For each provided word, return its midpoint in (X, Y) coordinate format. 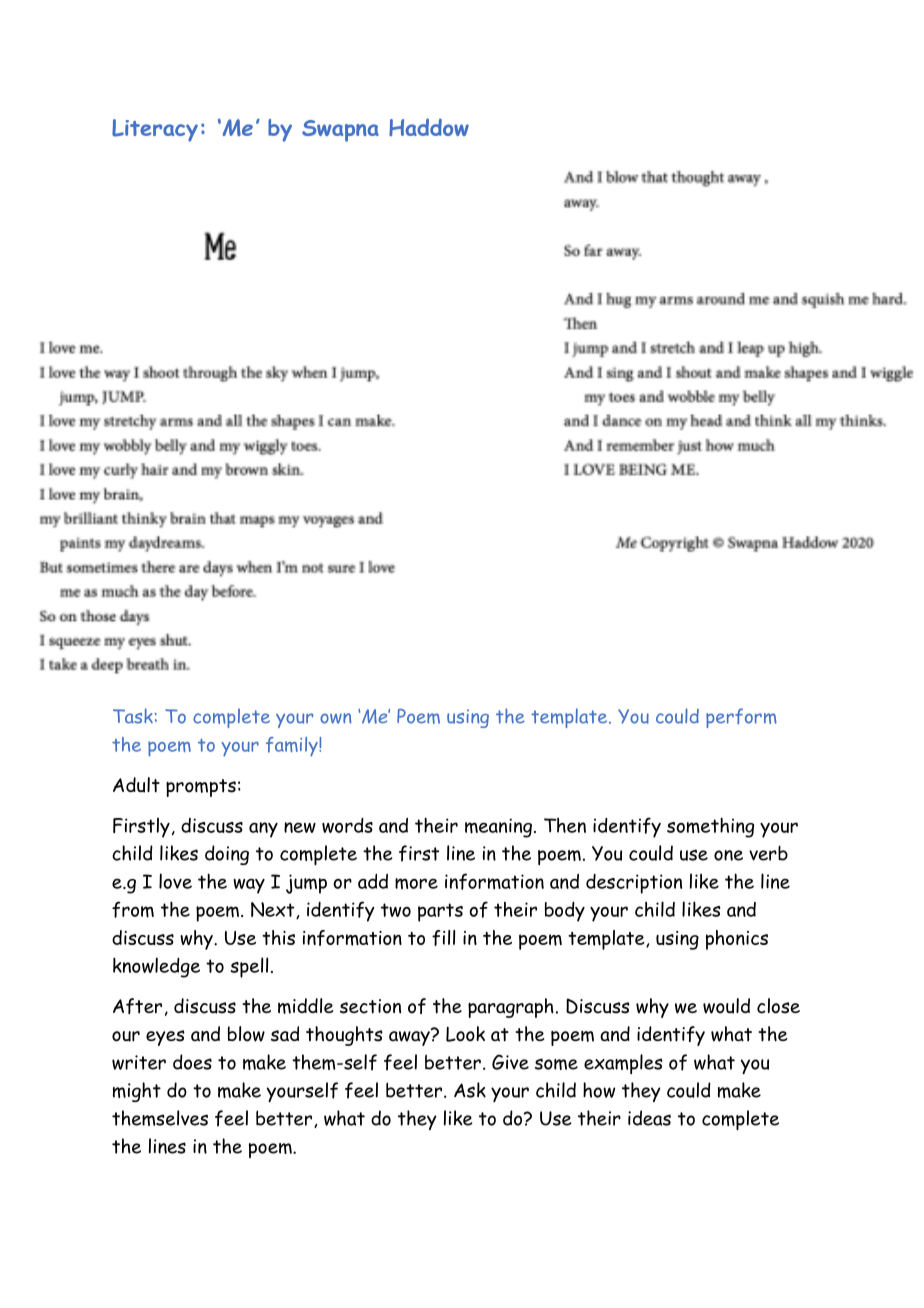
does (192, 1062)
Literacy (155, 130)
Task (133, 716)
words (347, 825)
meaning (498, 828)
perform (741, 718)
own (336, 718)
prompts (201, 788)
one (728, 855)
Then (565, 825)
